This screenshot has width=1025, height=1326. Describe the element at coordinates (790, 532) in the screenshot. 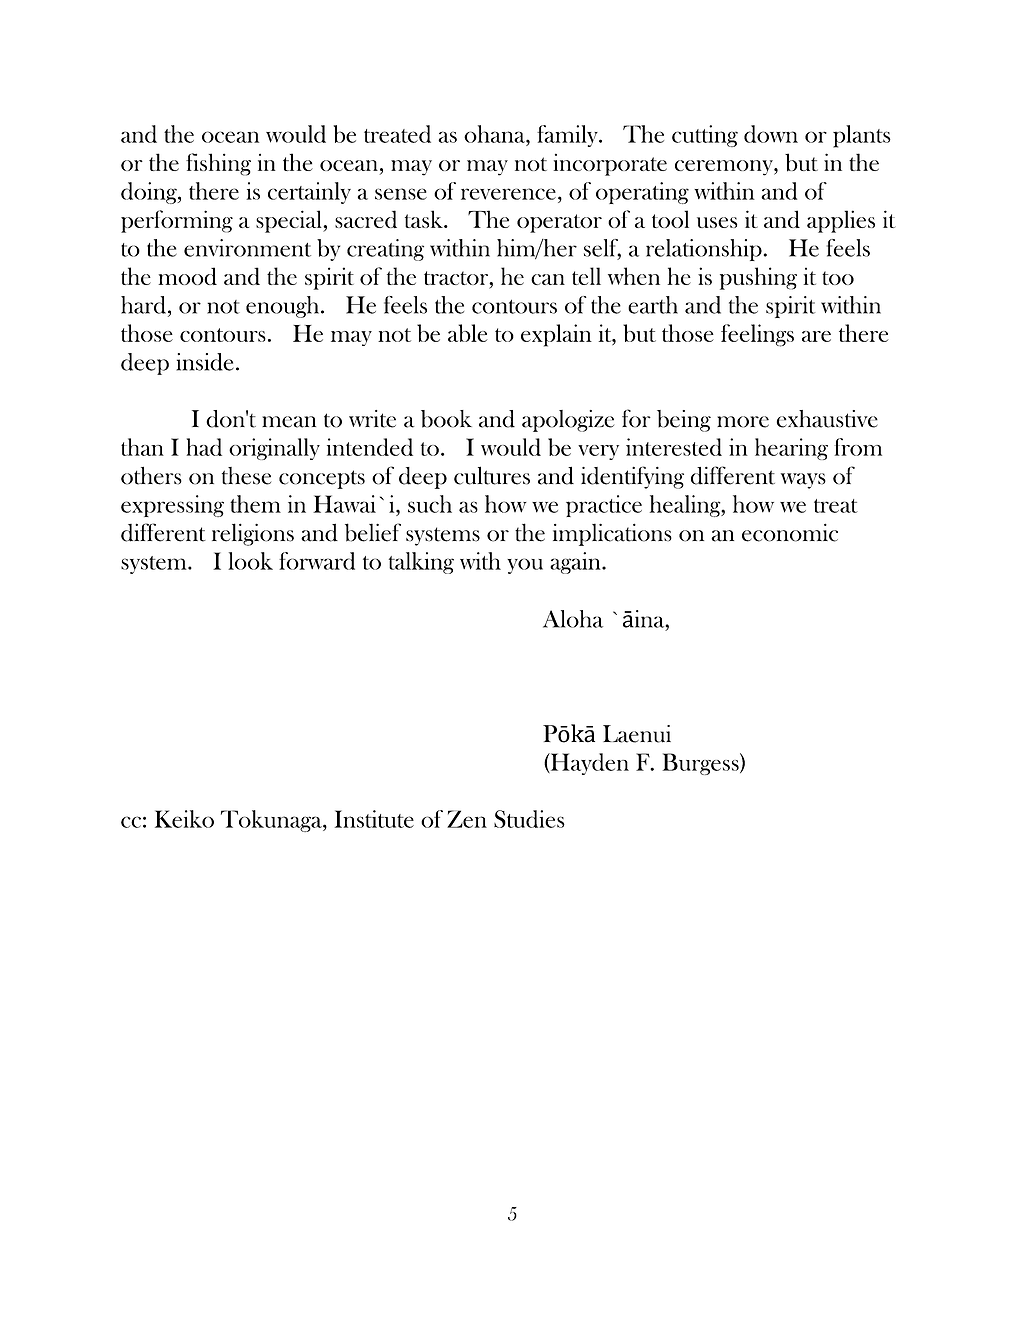

I see `economic` at that location.
